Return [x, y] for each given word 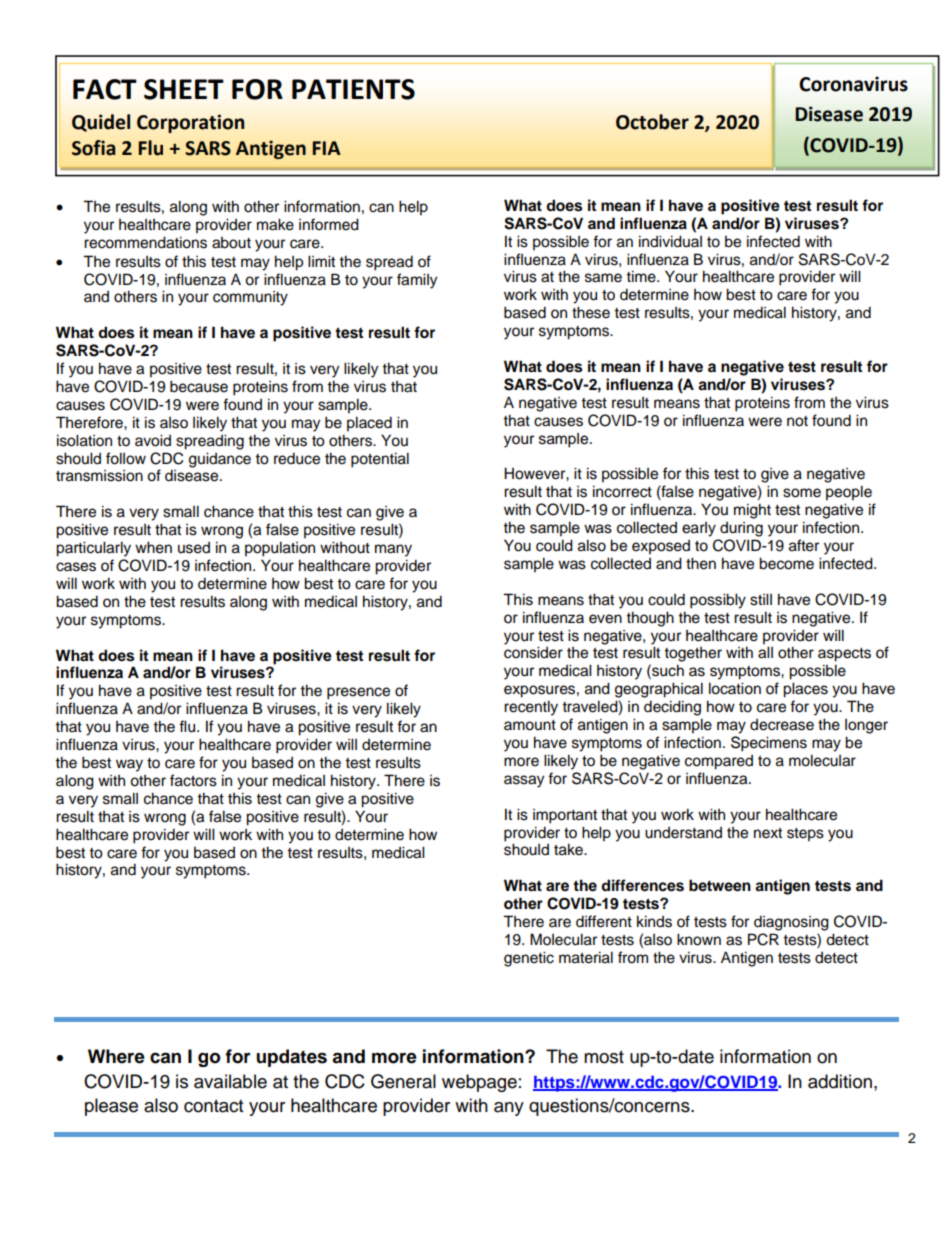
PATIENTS [353, 89]
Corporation [190, 123]
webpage [479, 1083]
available [230, 1081]
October [652, 122]
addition [840, 1081]
